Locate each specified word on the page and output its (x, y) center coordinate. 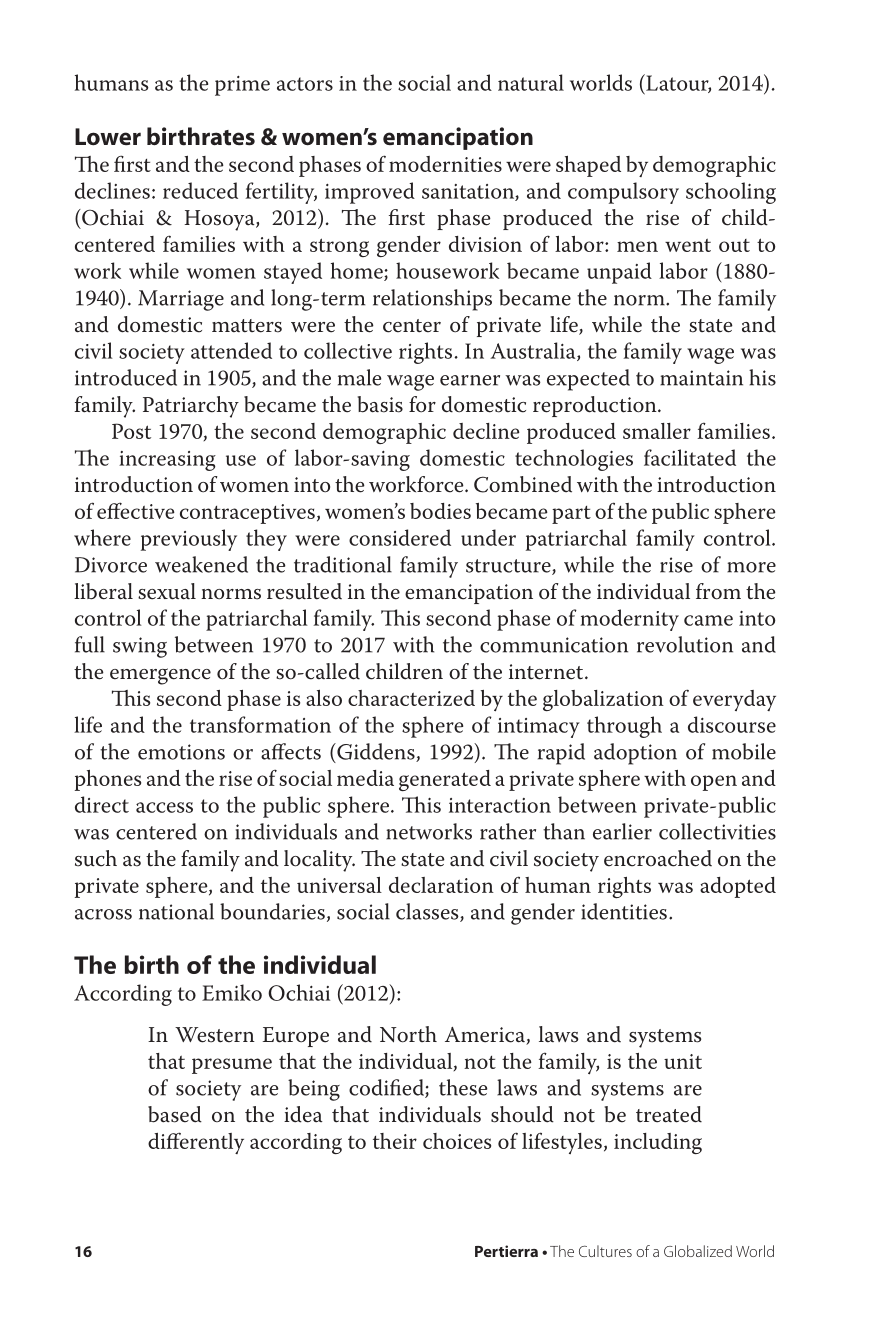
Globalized (698, 1251)
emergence (160, 676)
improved (370, 193)
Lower (108, 137)
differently (196, 1143)
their (395, 1141)
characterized (411, 698)
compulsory (623, 193)
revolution (685, 644)
